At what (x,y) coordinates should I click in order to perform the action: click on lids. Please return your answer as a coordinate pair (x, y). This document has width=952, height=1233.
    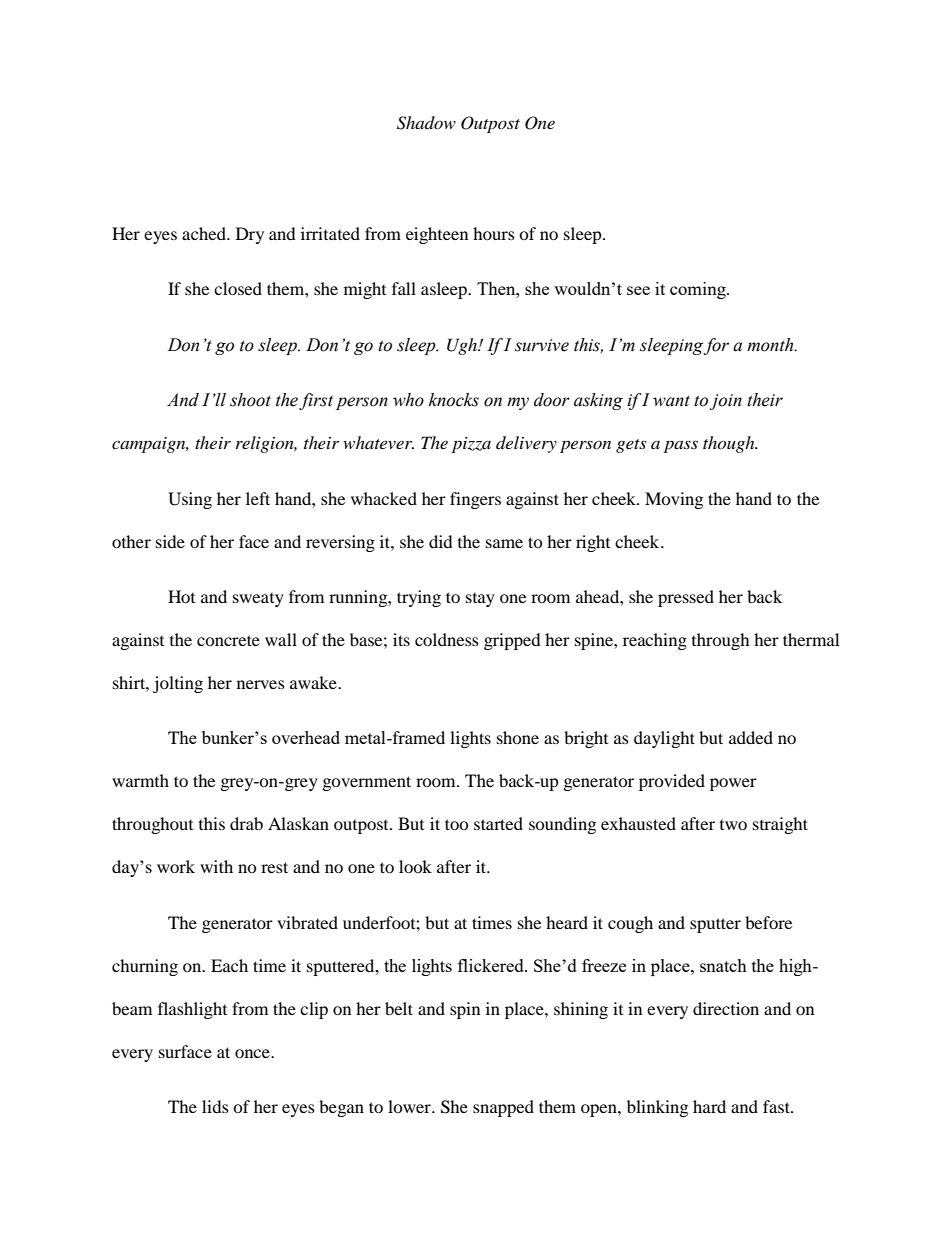
    Looking at the image, I should click on (215, 1106).
